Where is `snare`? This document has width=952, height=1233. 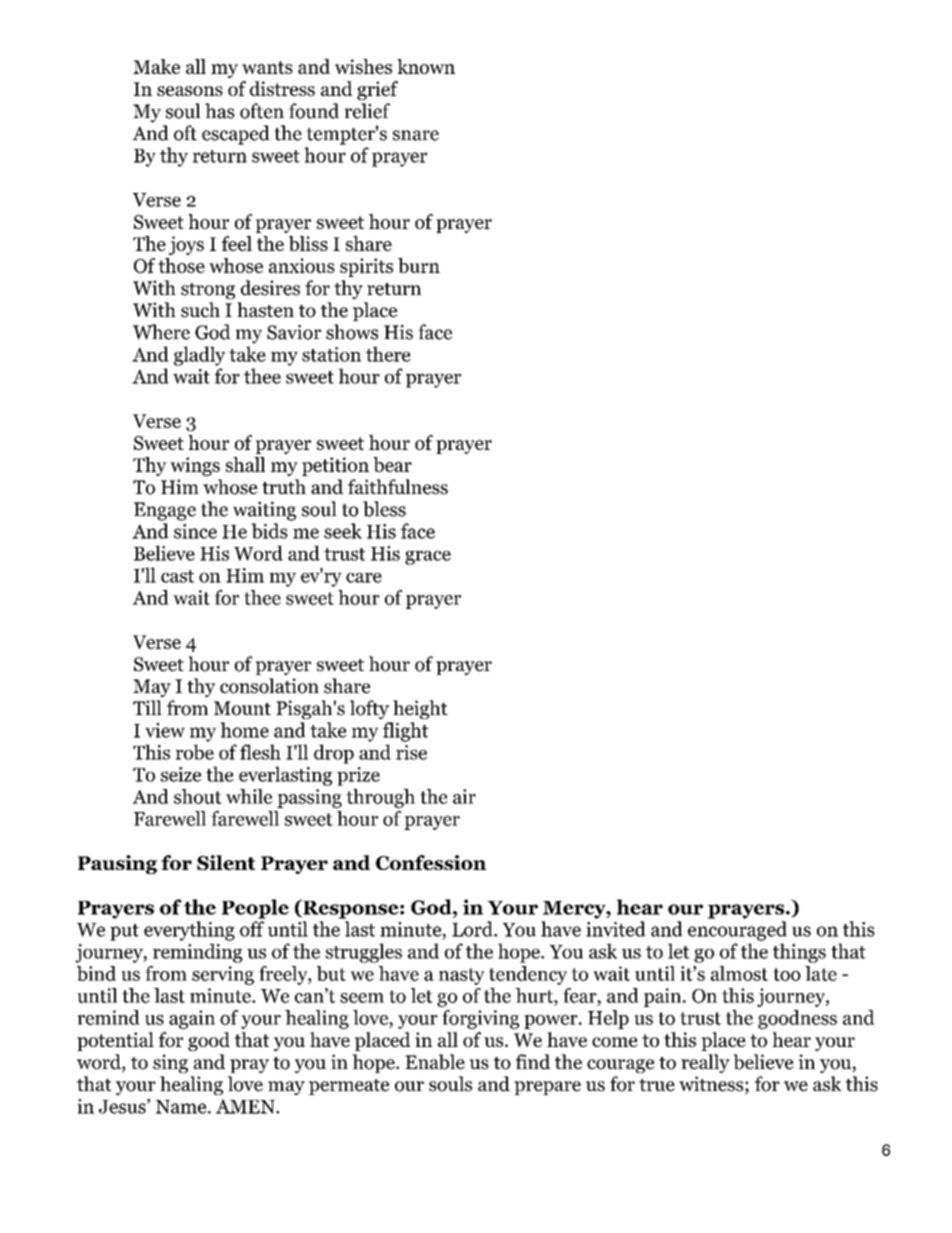
snare is located at coordinates (416, 135).
